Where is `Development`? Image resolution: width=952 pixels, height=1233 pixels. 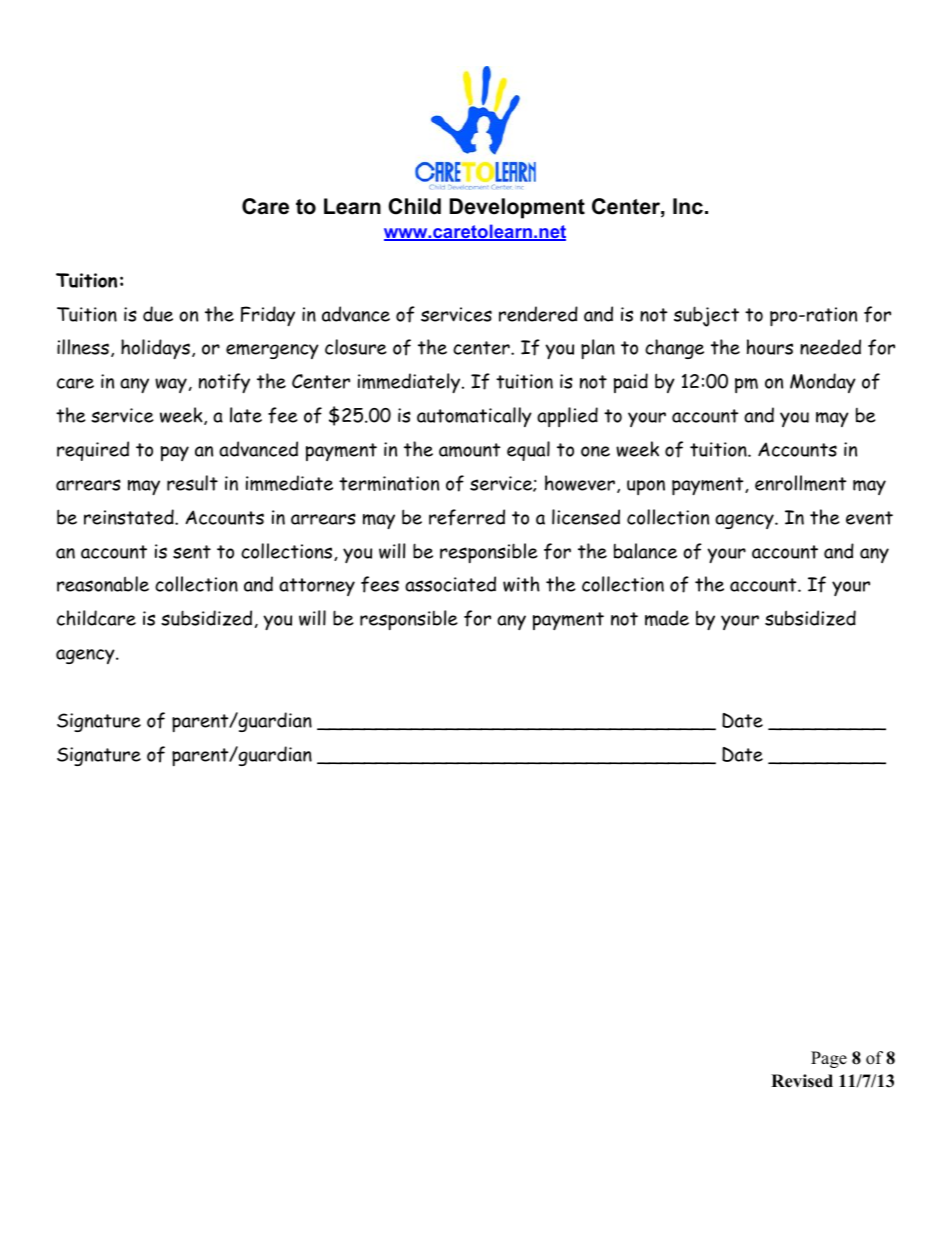 Development is located at coordinates (517, 208).
